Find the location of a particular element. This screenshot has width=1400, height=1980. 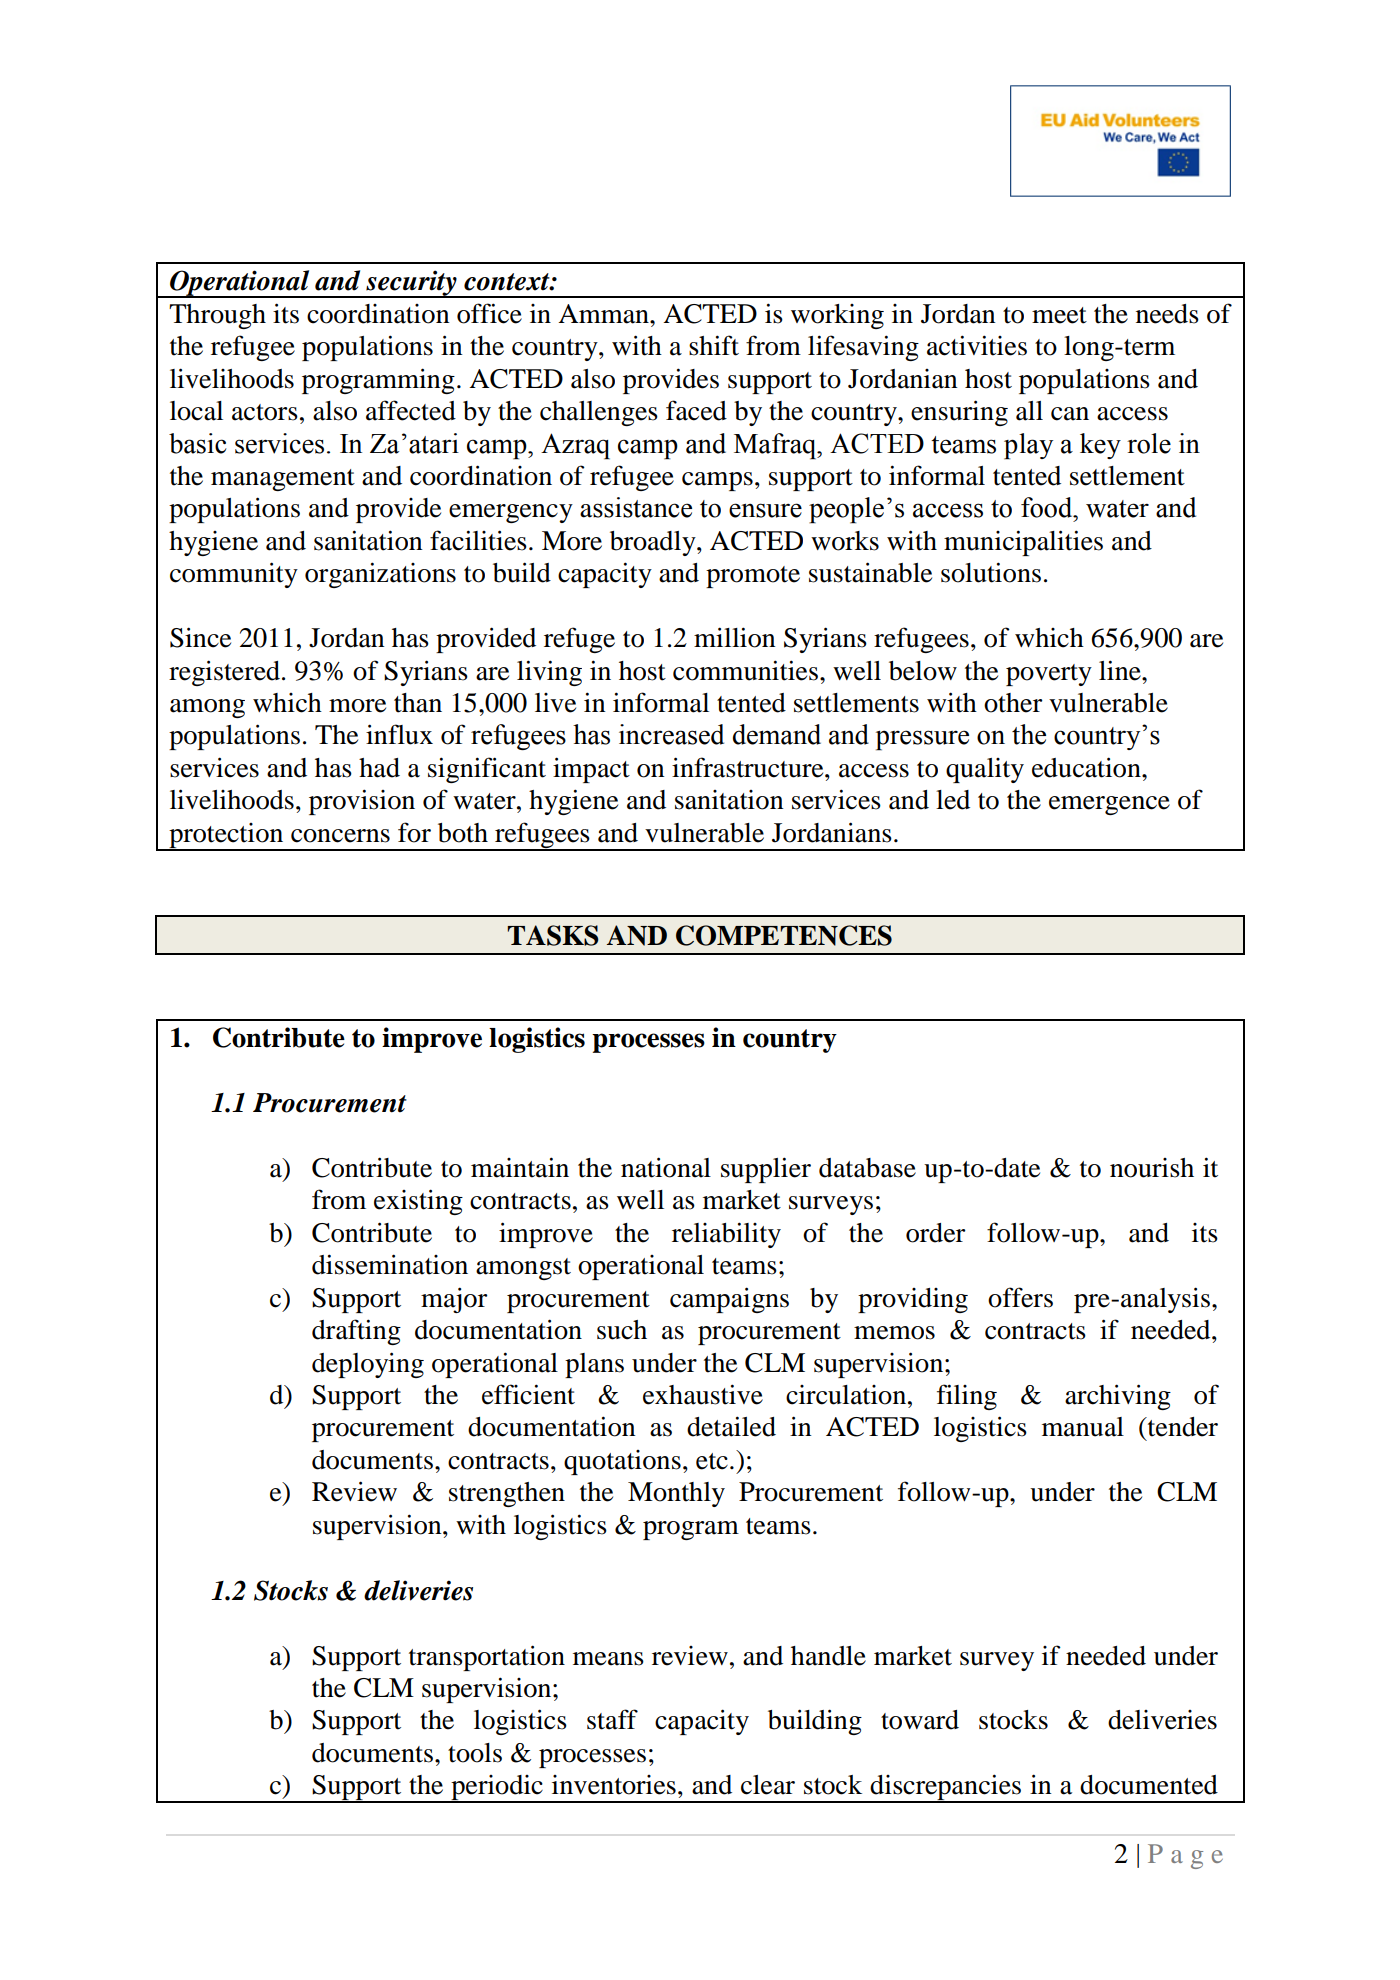

existing is located at coordinates (418, 1202).
